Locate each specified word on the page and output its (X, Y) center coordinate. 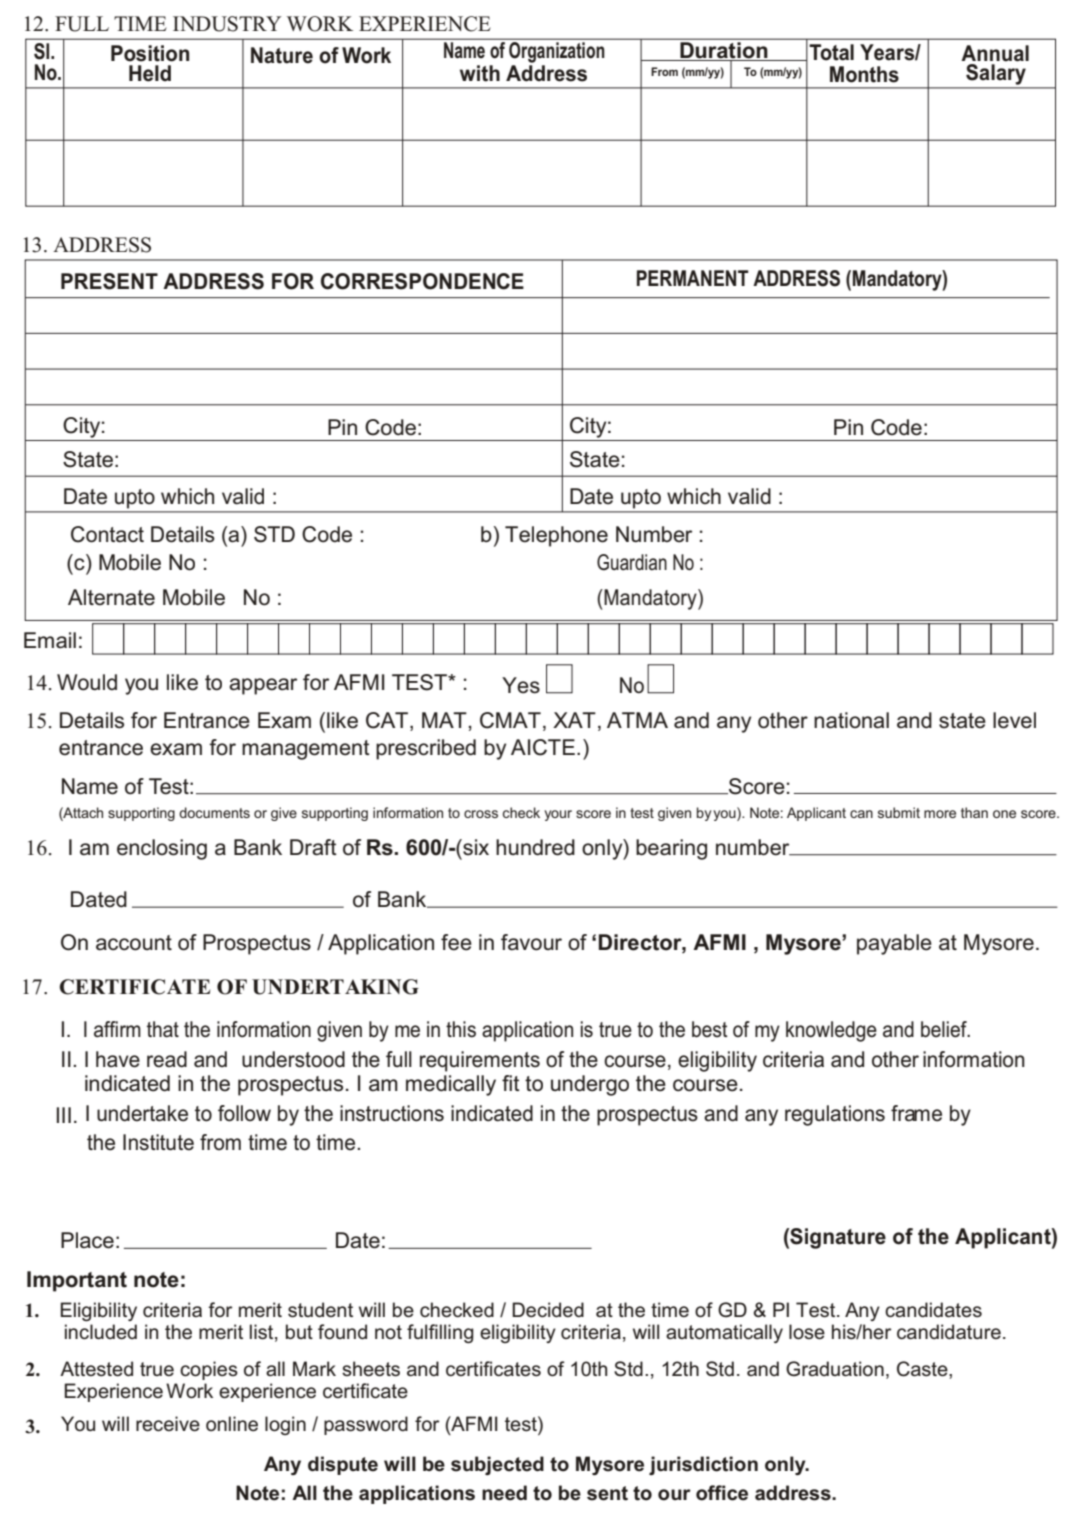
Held (150, 73)
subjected (497, 1465)
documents (214, 812)
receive (168, 1424)
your (558, 815)
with (480, 73)
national (851, 720)
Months (864, 74)
